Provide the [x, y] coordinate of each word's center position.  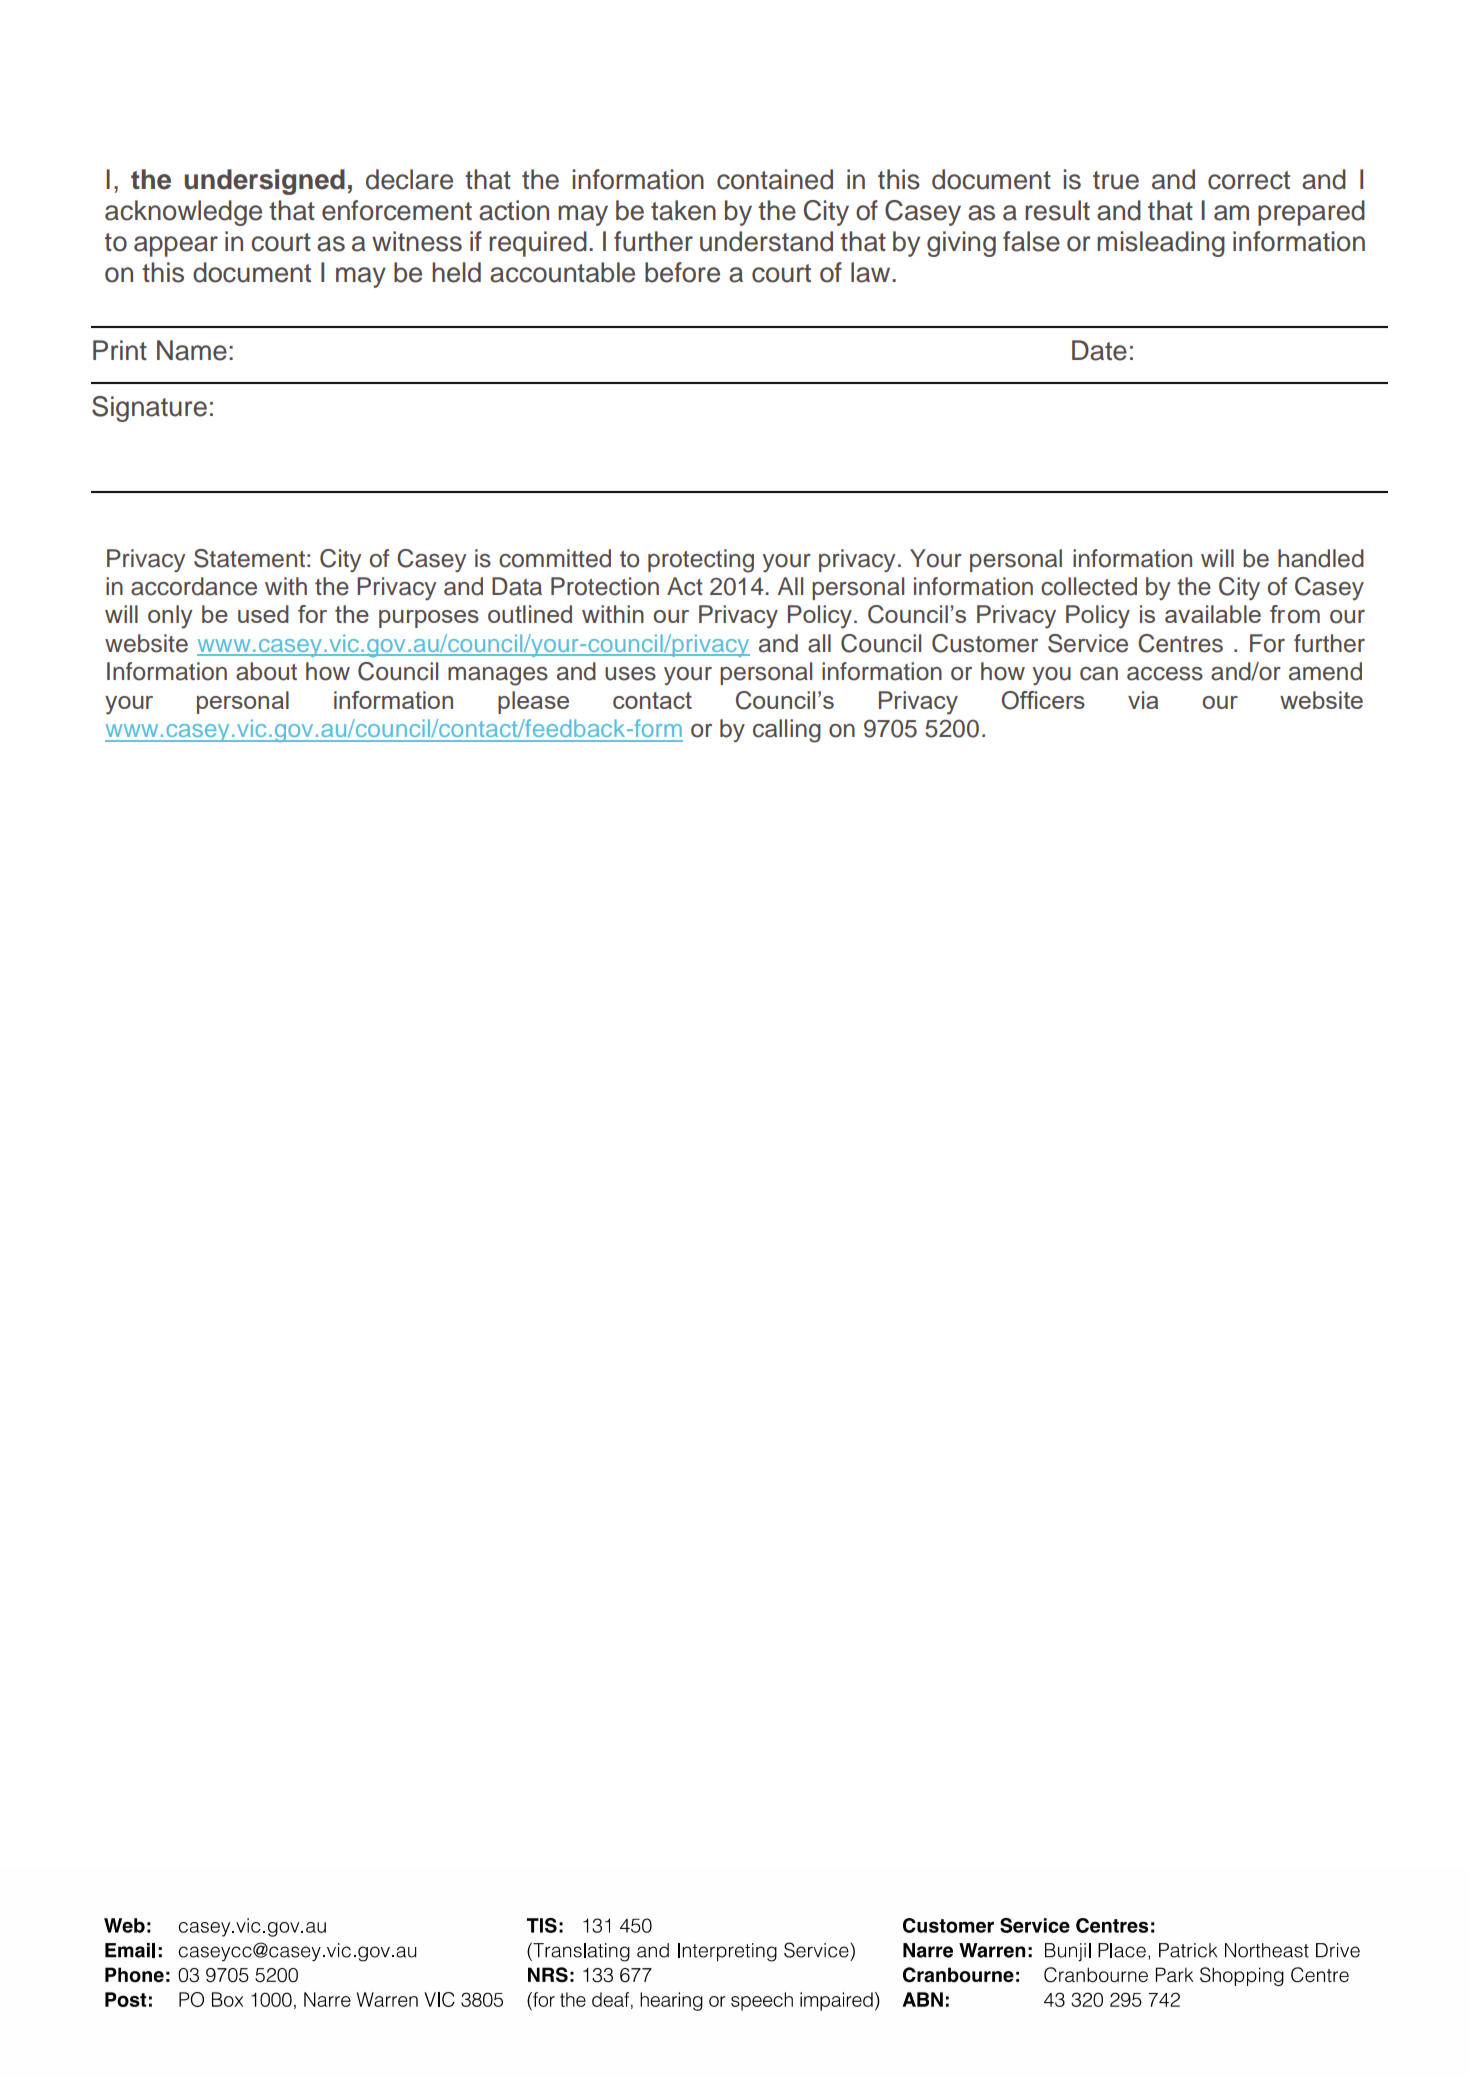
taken [683, 210]
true [1116, 180]
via [1143, 700]
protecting [701, 561]
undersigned [264, 182]
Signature [149, 409]
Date [1099, 350]
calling [787, 731]
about [266, 671]
